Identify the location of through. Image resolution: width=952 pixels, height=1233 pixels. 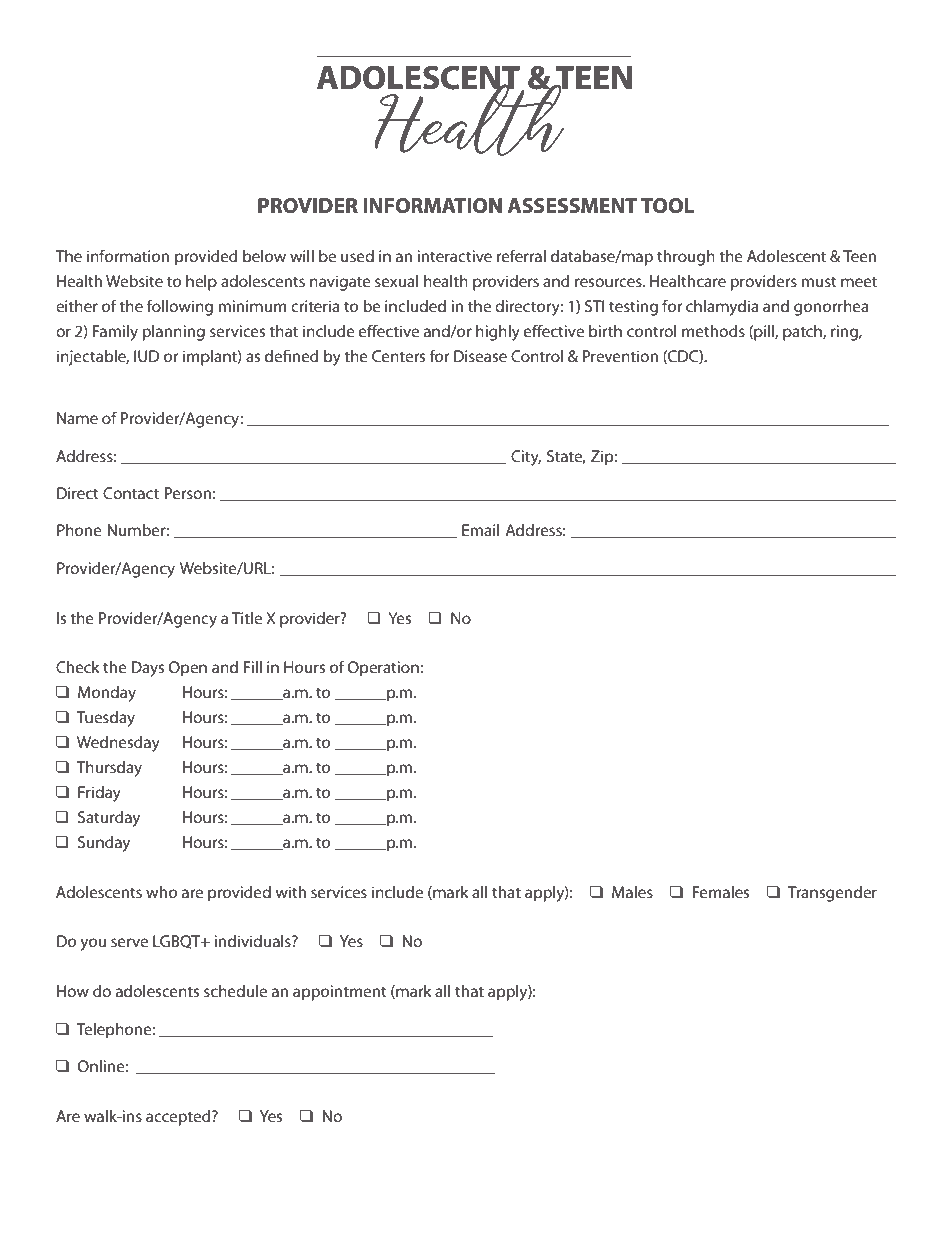
(686, 258).
